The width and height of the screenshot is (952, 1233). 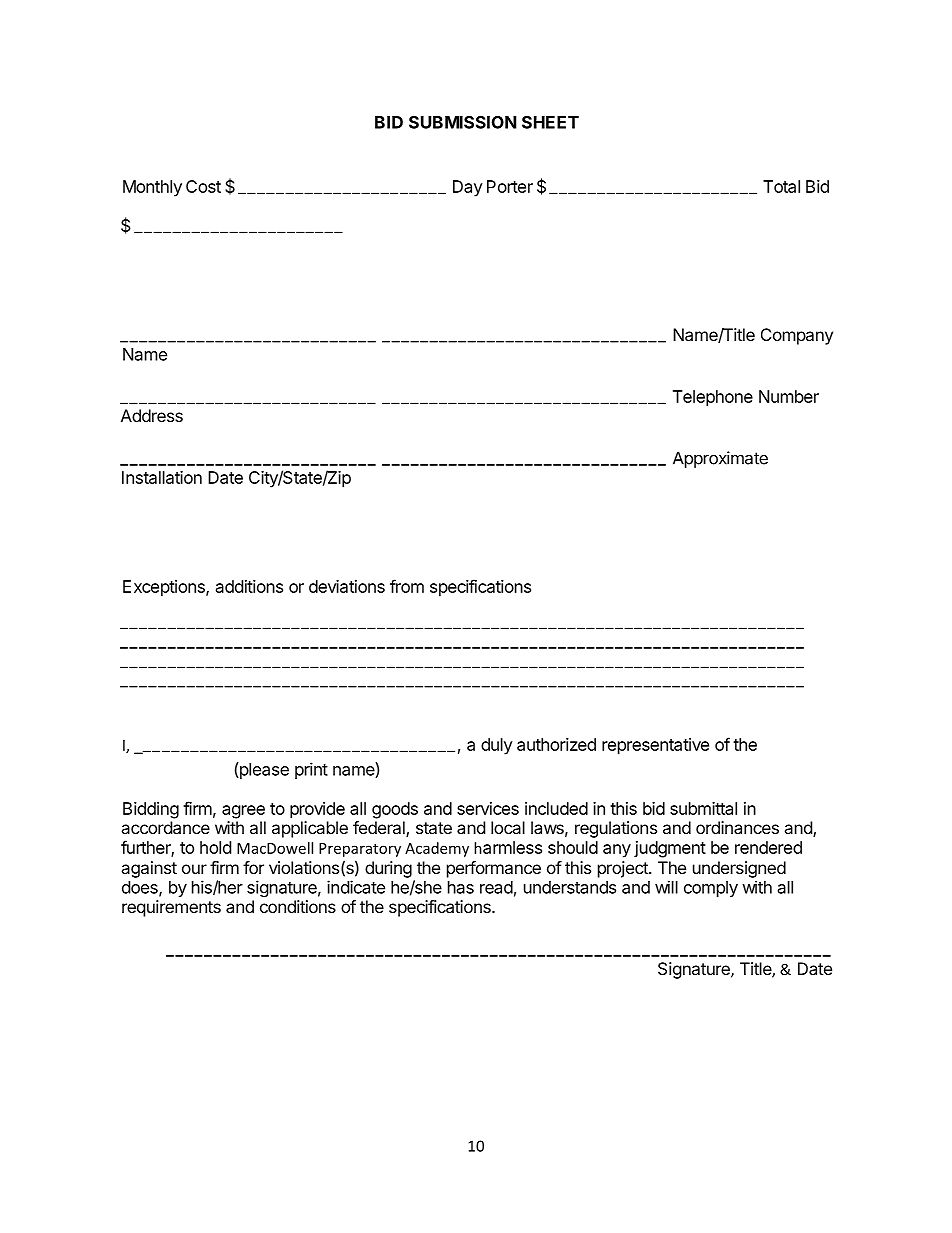 I want to click on Approximate, so click(x=720, y=459).
